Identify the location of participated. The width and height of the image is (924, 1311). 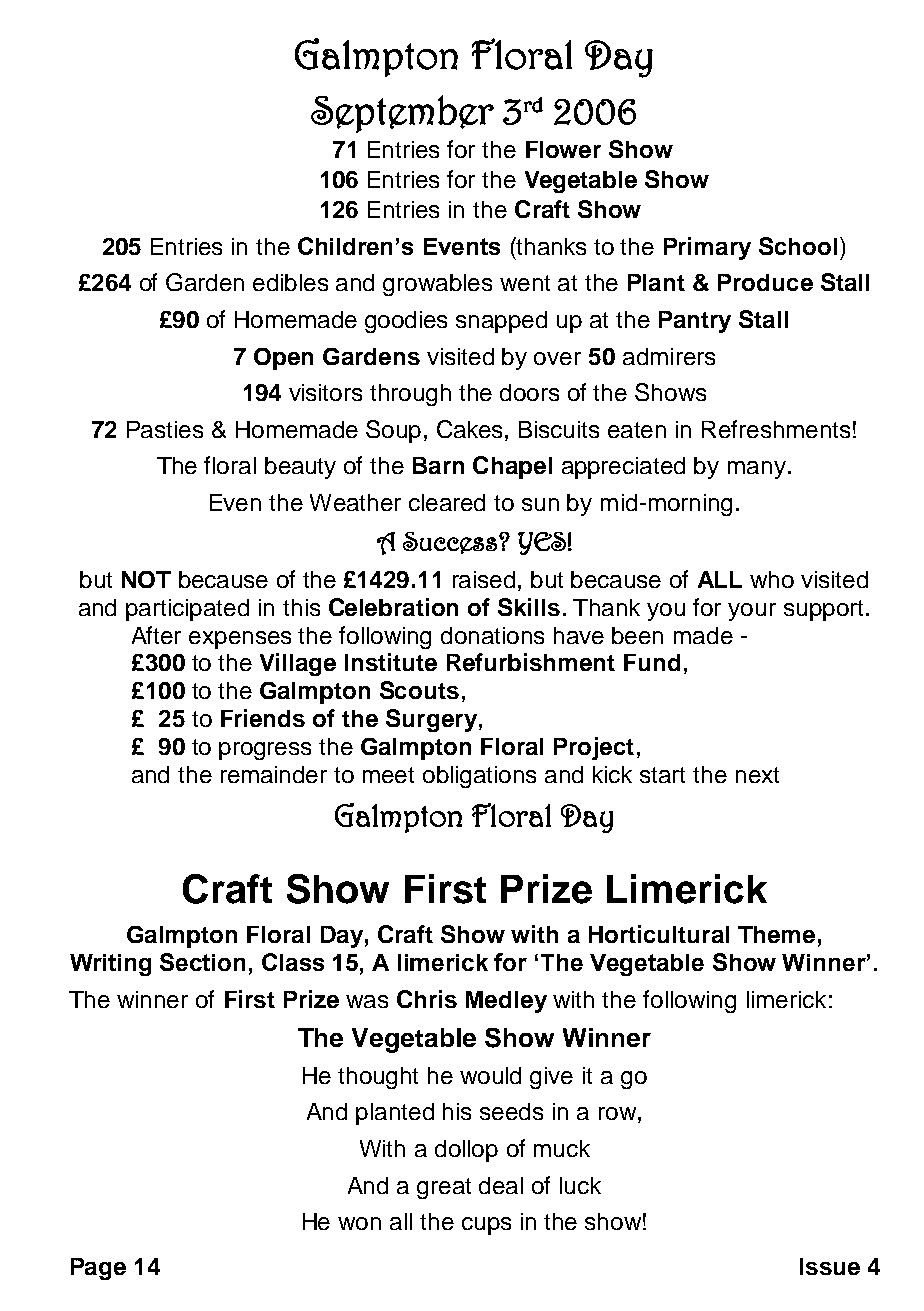
(187, 610).
